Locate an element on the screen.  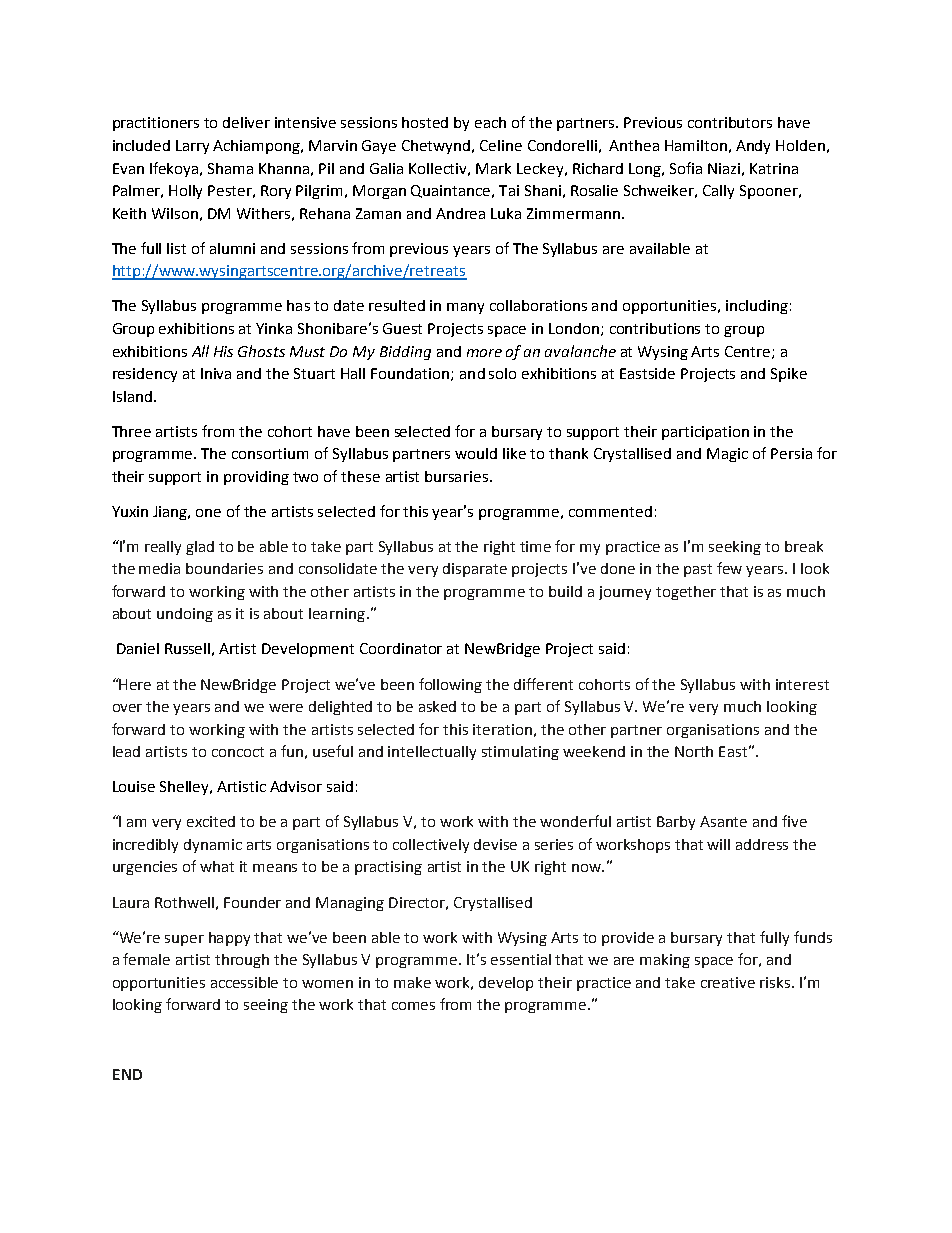
make is located at coordinates (412, 982).
